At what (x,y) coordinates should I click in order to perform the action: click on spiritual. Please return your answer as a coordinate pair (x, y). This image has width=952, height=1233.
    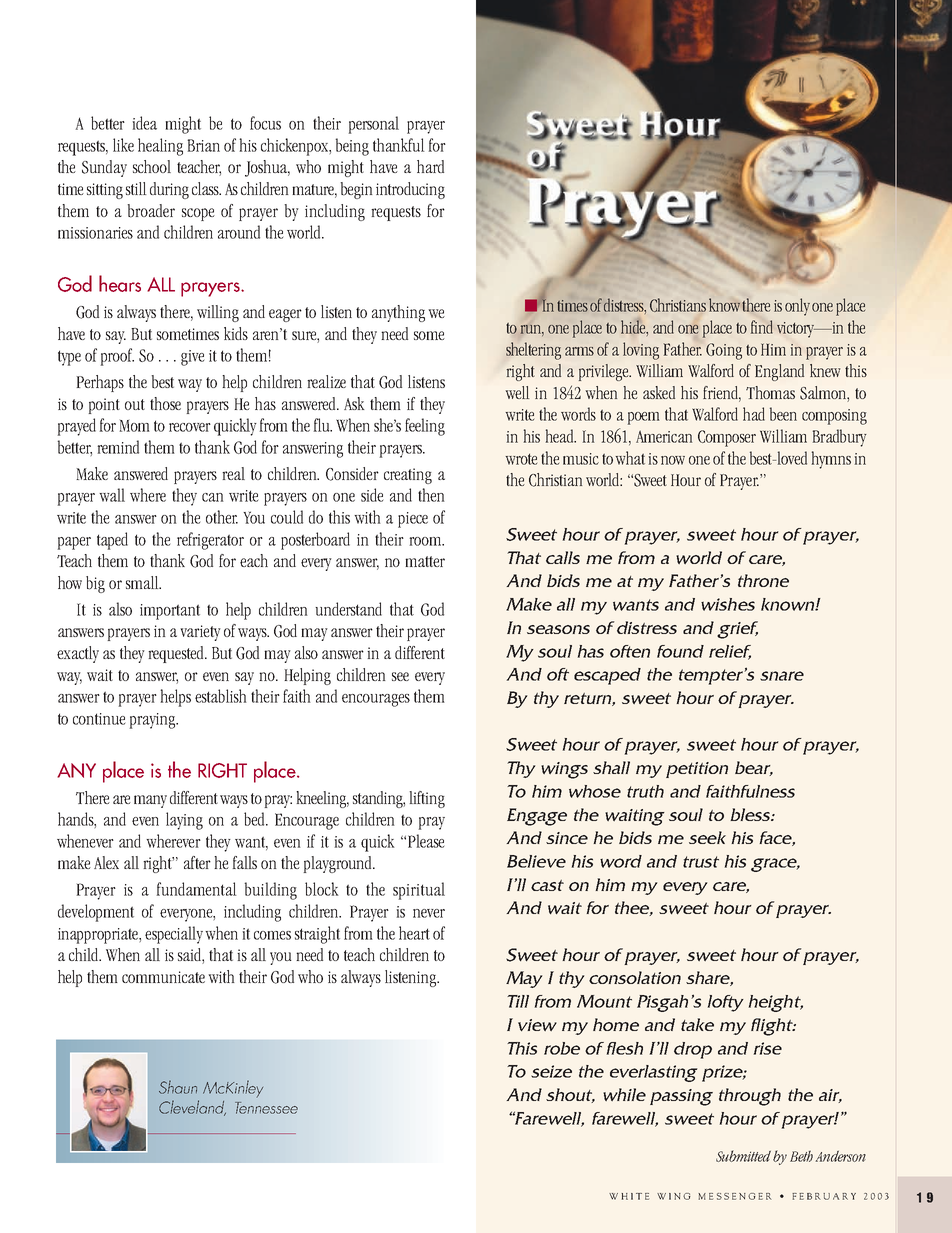
    Looking at the image, I should click on (419, 891).
